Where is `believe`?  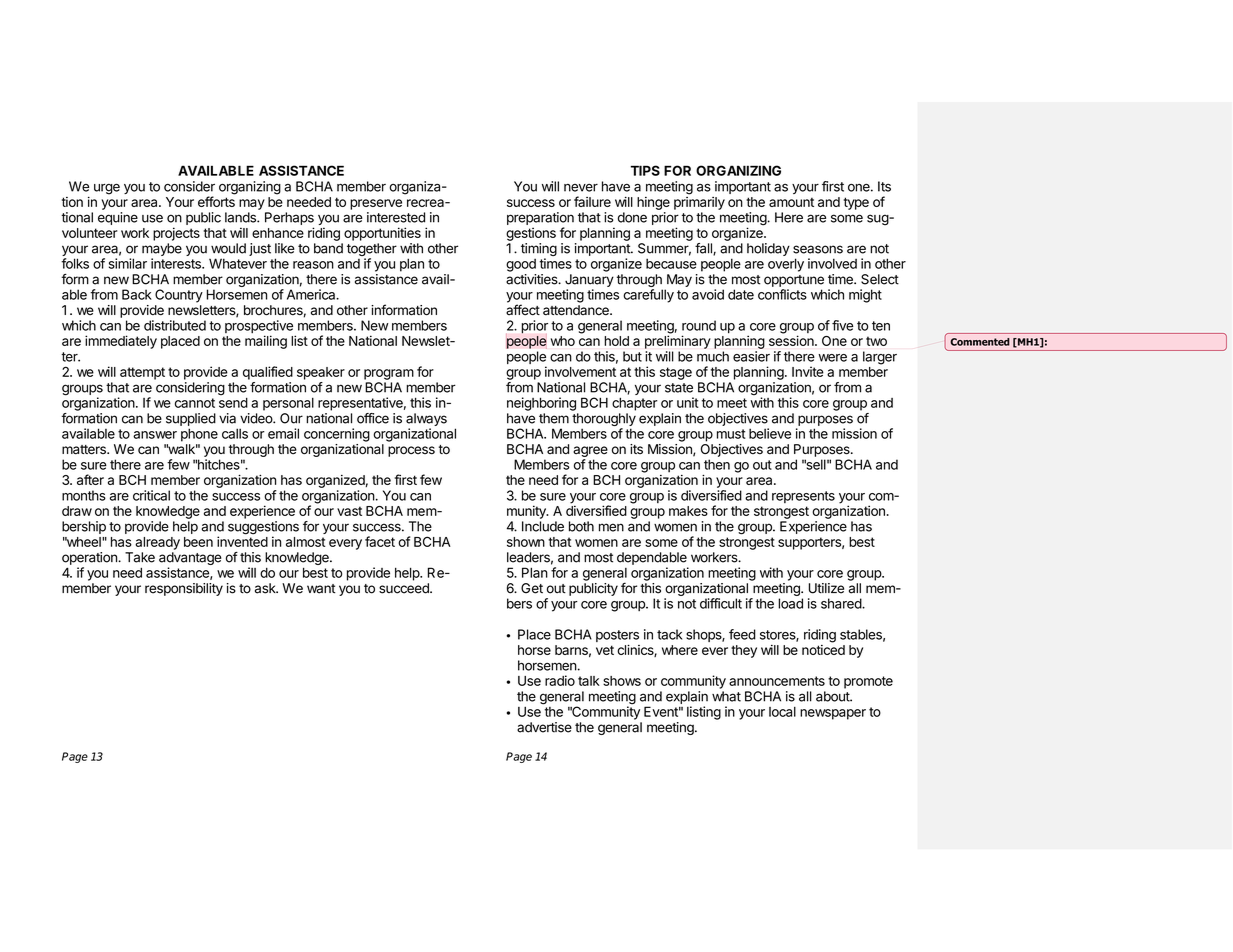 believe is located at coordinates (770, 433).
